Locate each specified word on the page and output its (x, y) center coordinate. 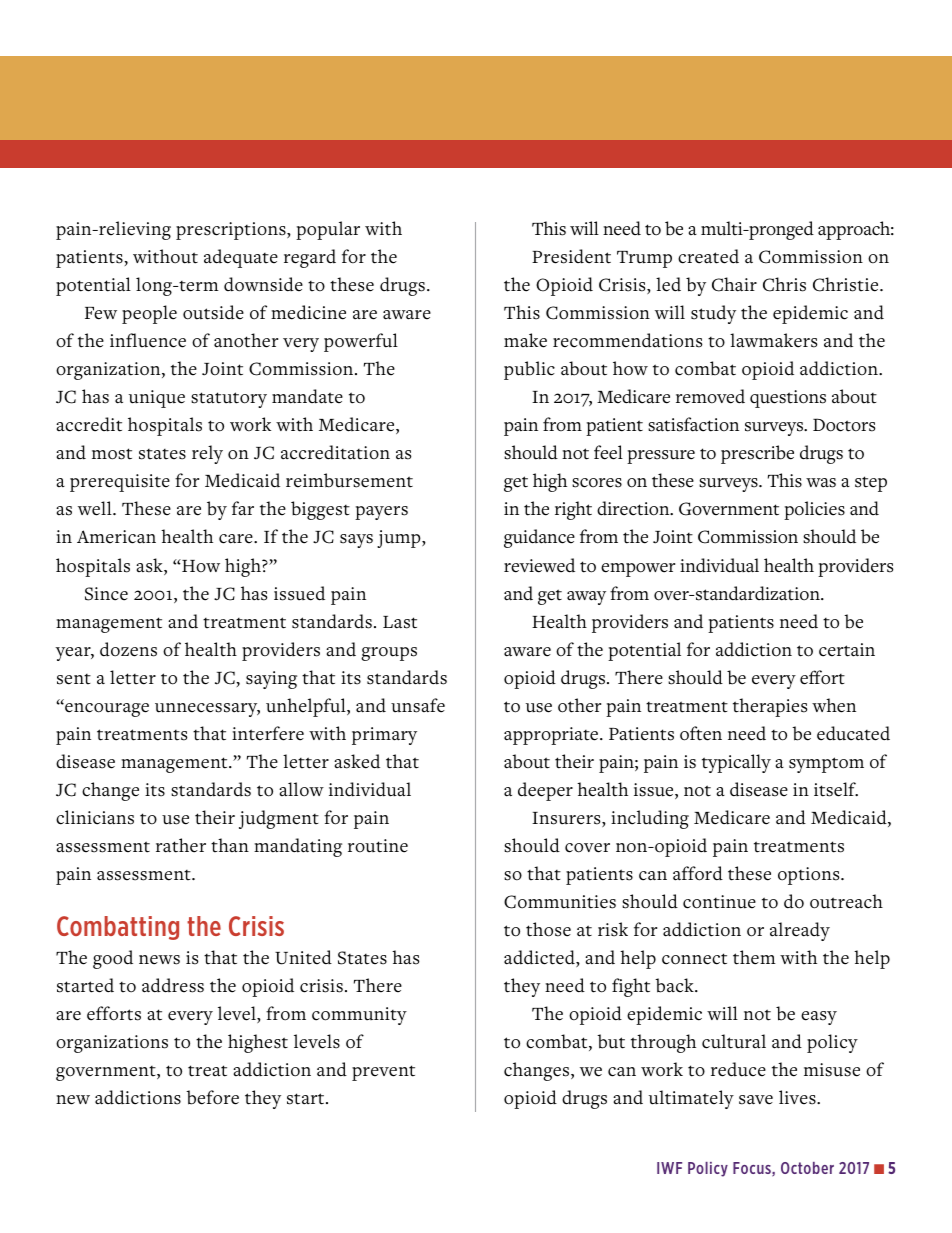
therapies (770, 707)
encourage (106, 710)
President (571, 256)
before (212, 1097)
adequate (241, 258)
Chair (734, 284)
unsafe (418, 705)
